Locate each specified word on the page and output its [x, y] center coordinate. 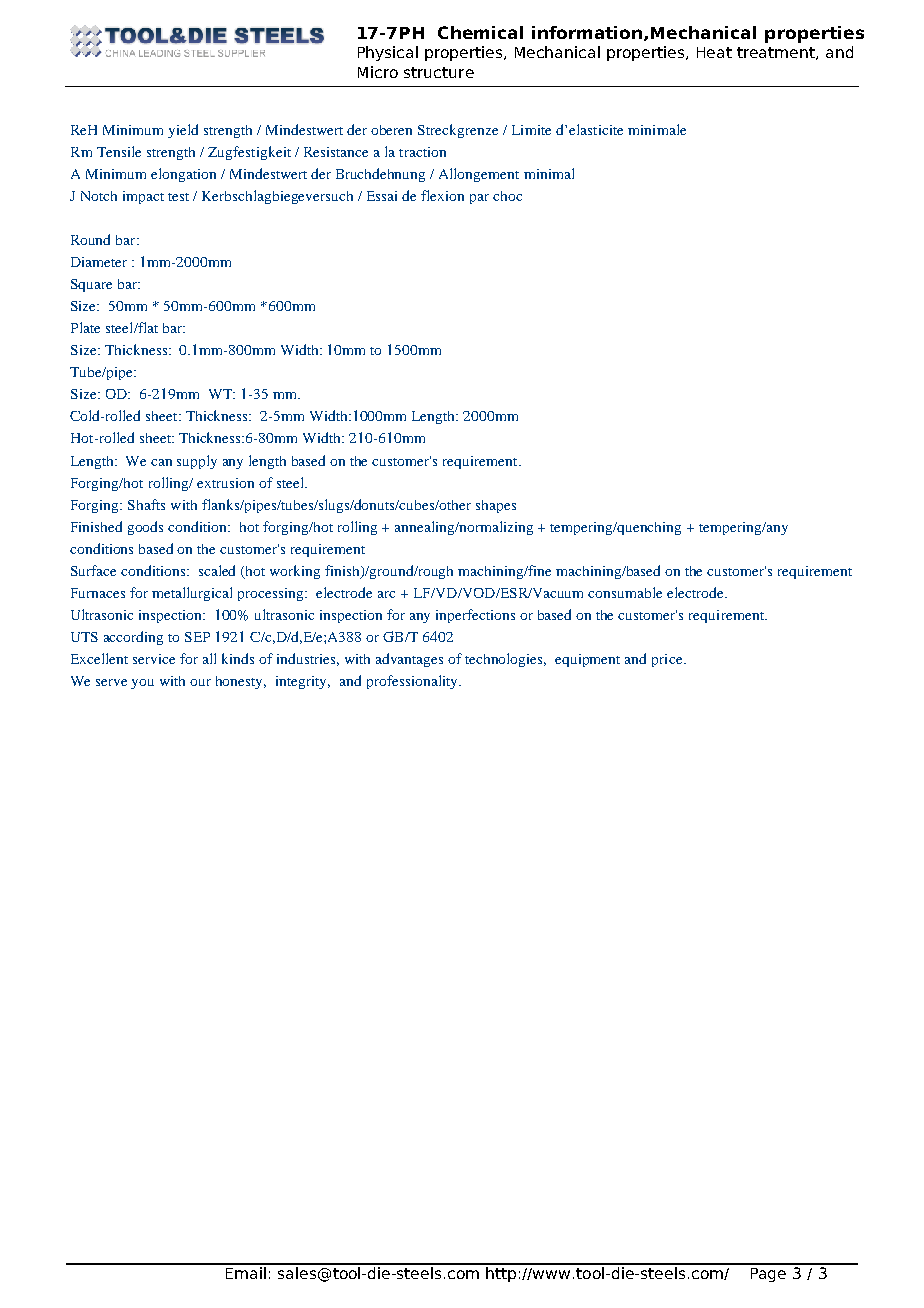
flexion [442, 195]
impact [143, 197]
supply [197, 462]
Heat [714, 52]
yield [183, 131]
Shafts [146, 504]
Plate [85, 327]
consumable [625, 592]
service [154, 659]
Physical [388, 53]
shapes [496, 506]
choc [507, 196]
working [295, 572]
